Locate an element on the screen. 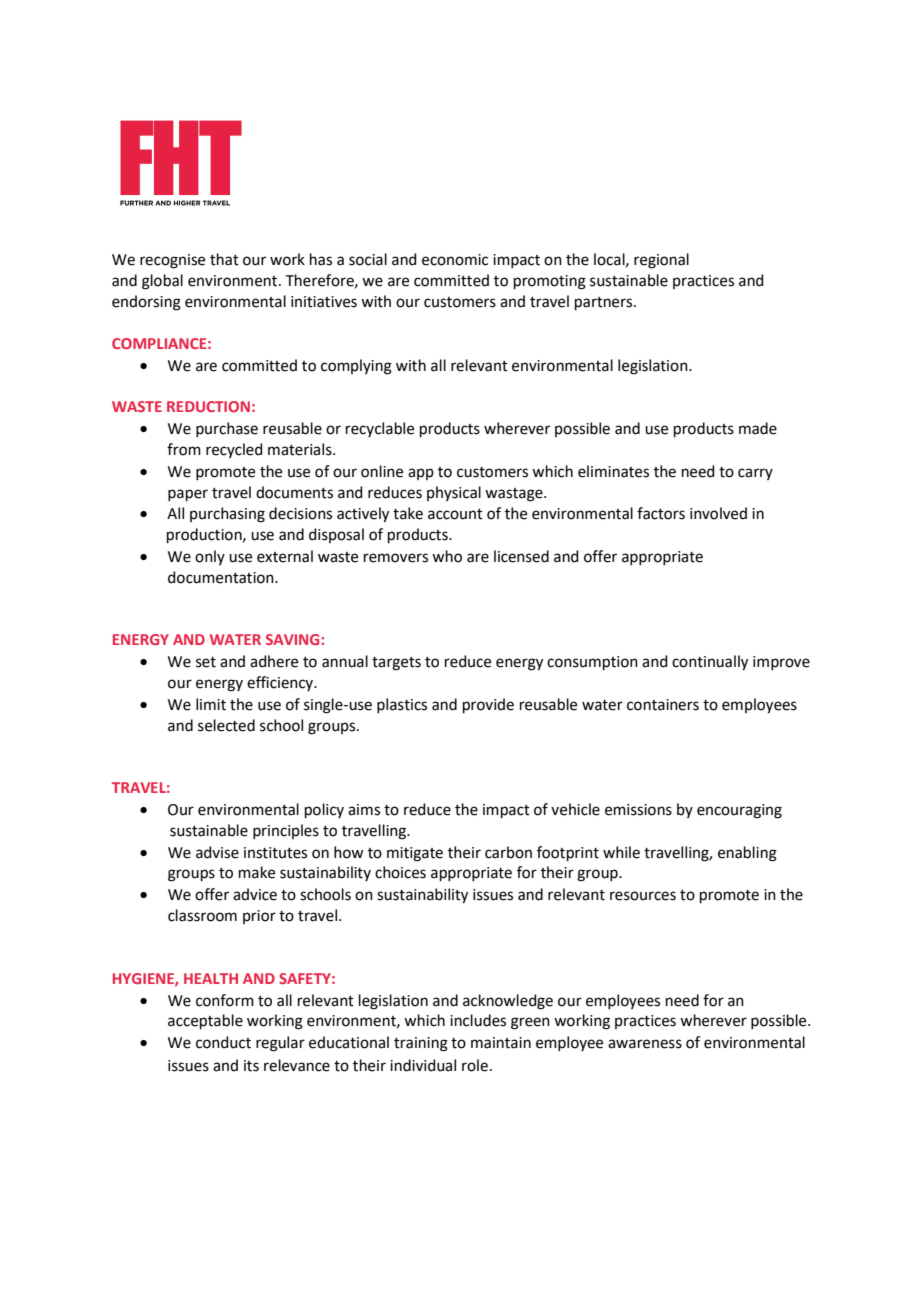  regional is located at coordinates (661, 261).
